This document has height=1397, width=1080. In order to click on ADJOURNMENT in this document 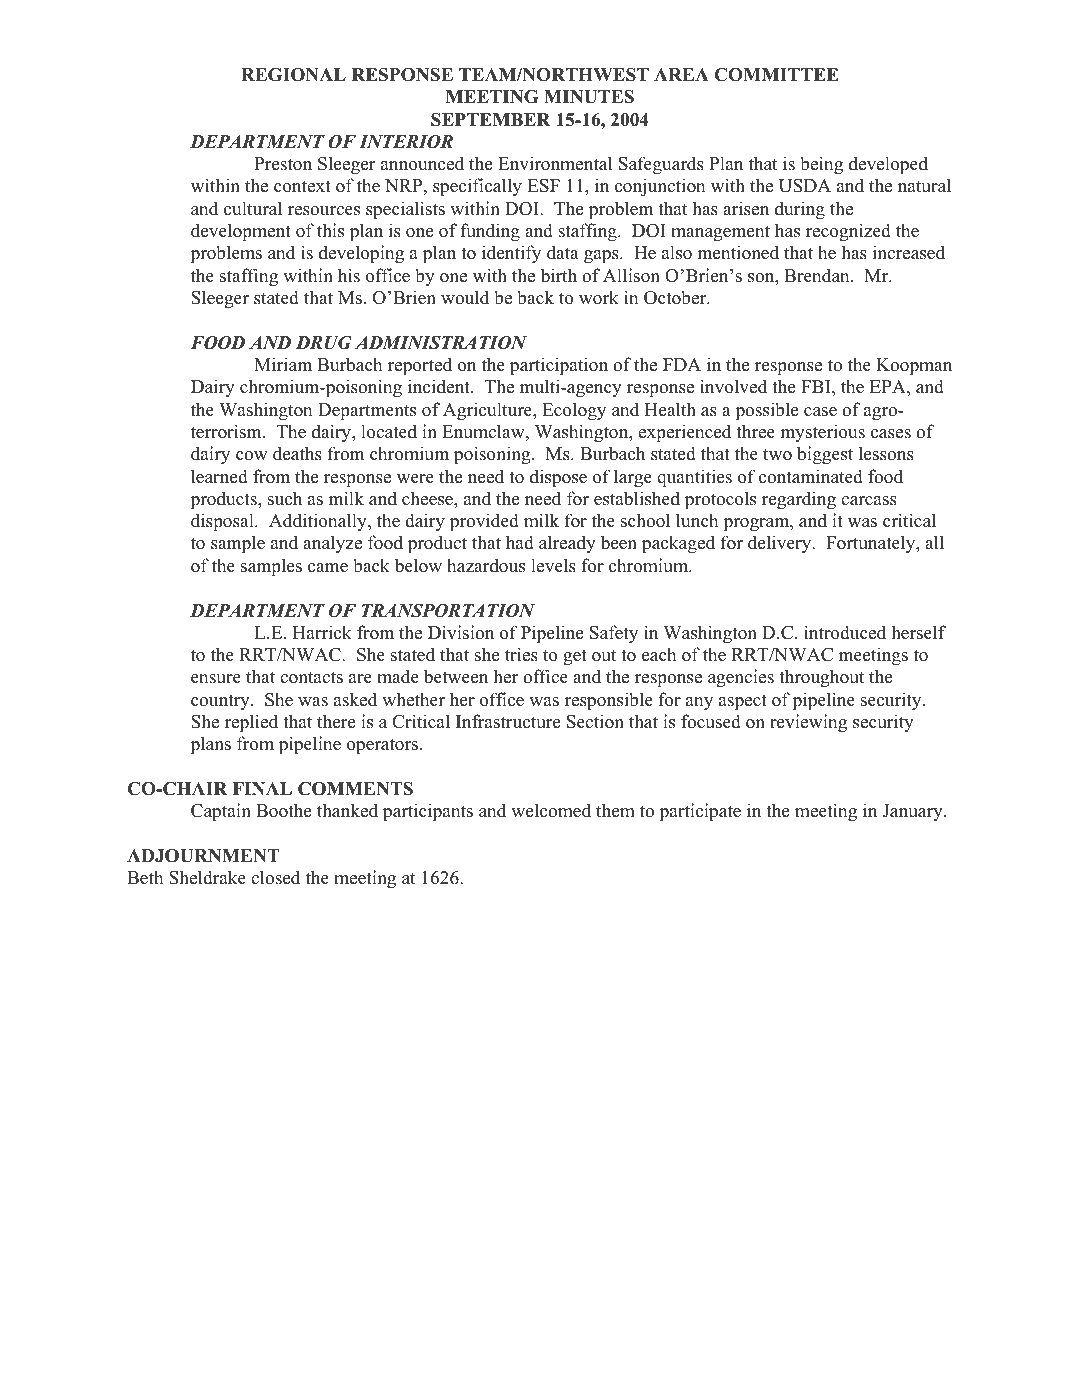, I will do `click(203, 856)`.
